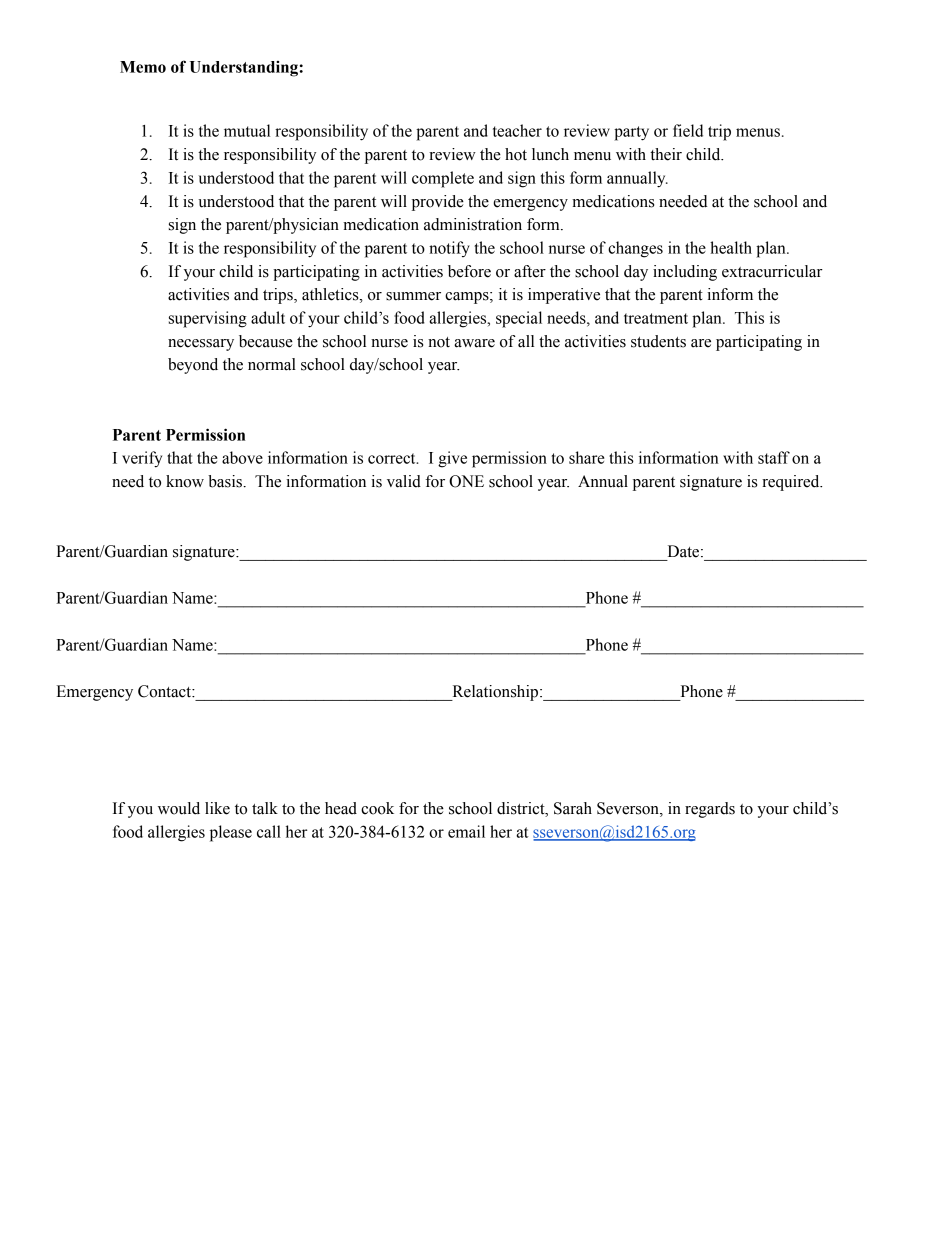  Describe the element at coordinates (774, 457) in the document. I see `staff` at that location.
